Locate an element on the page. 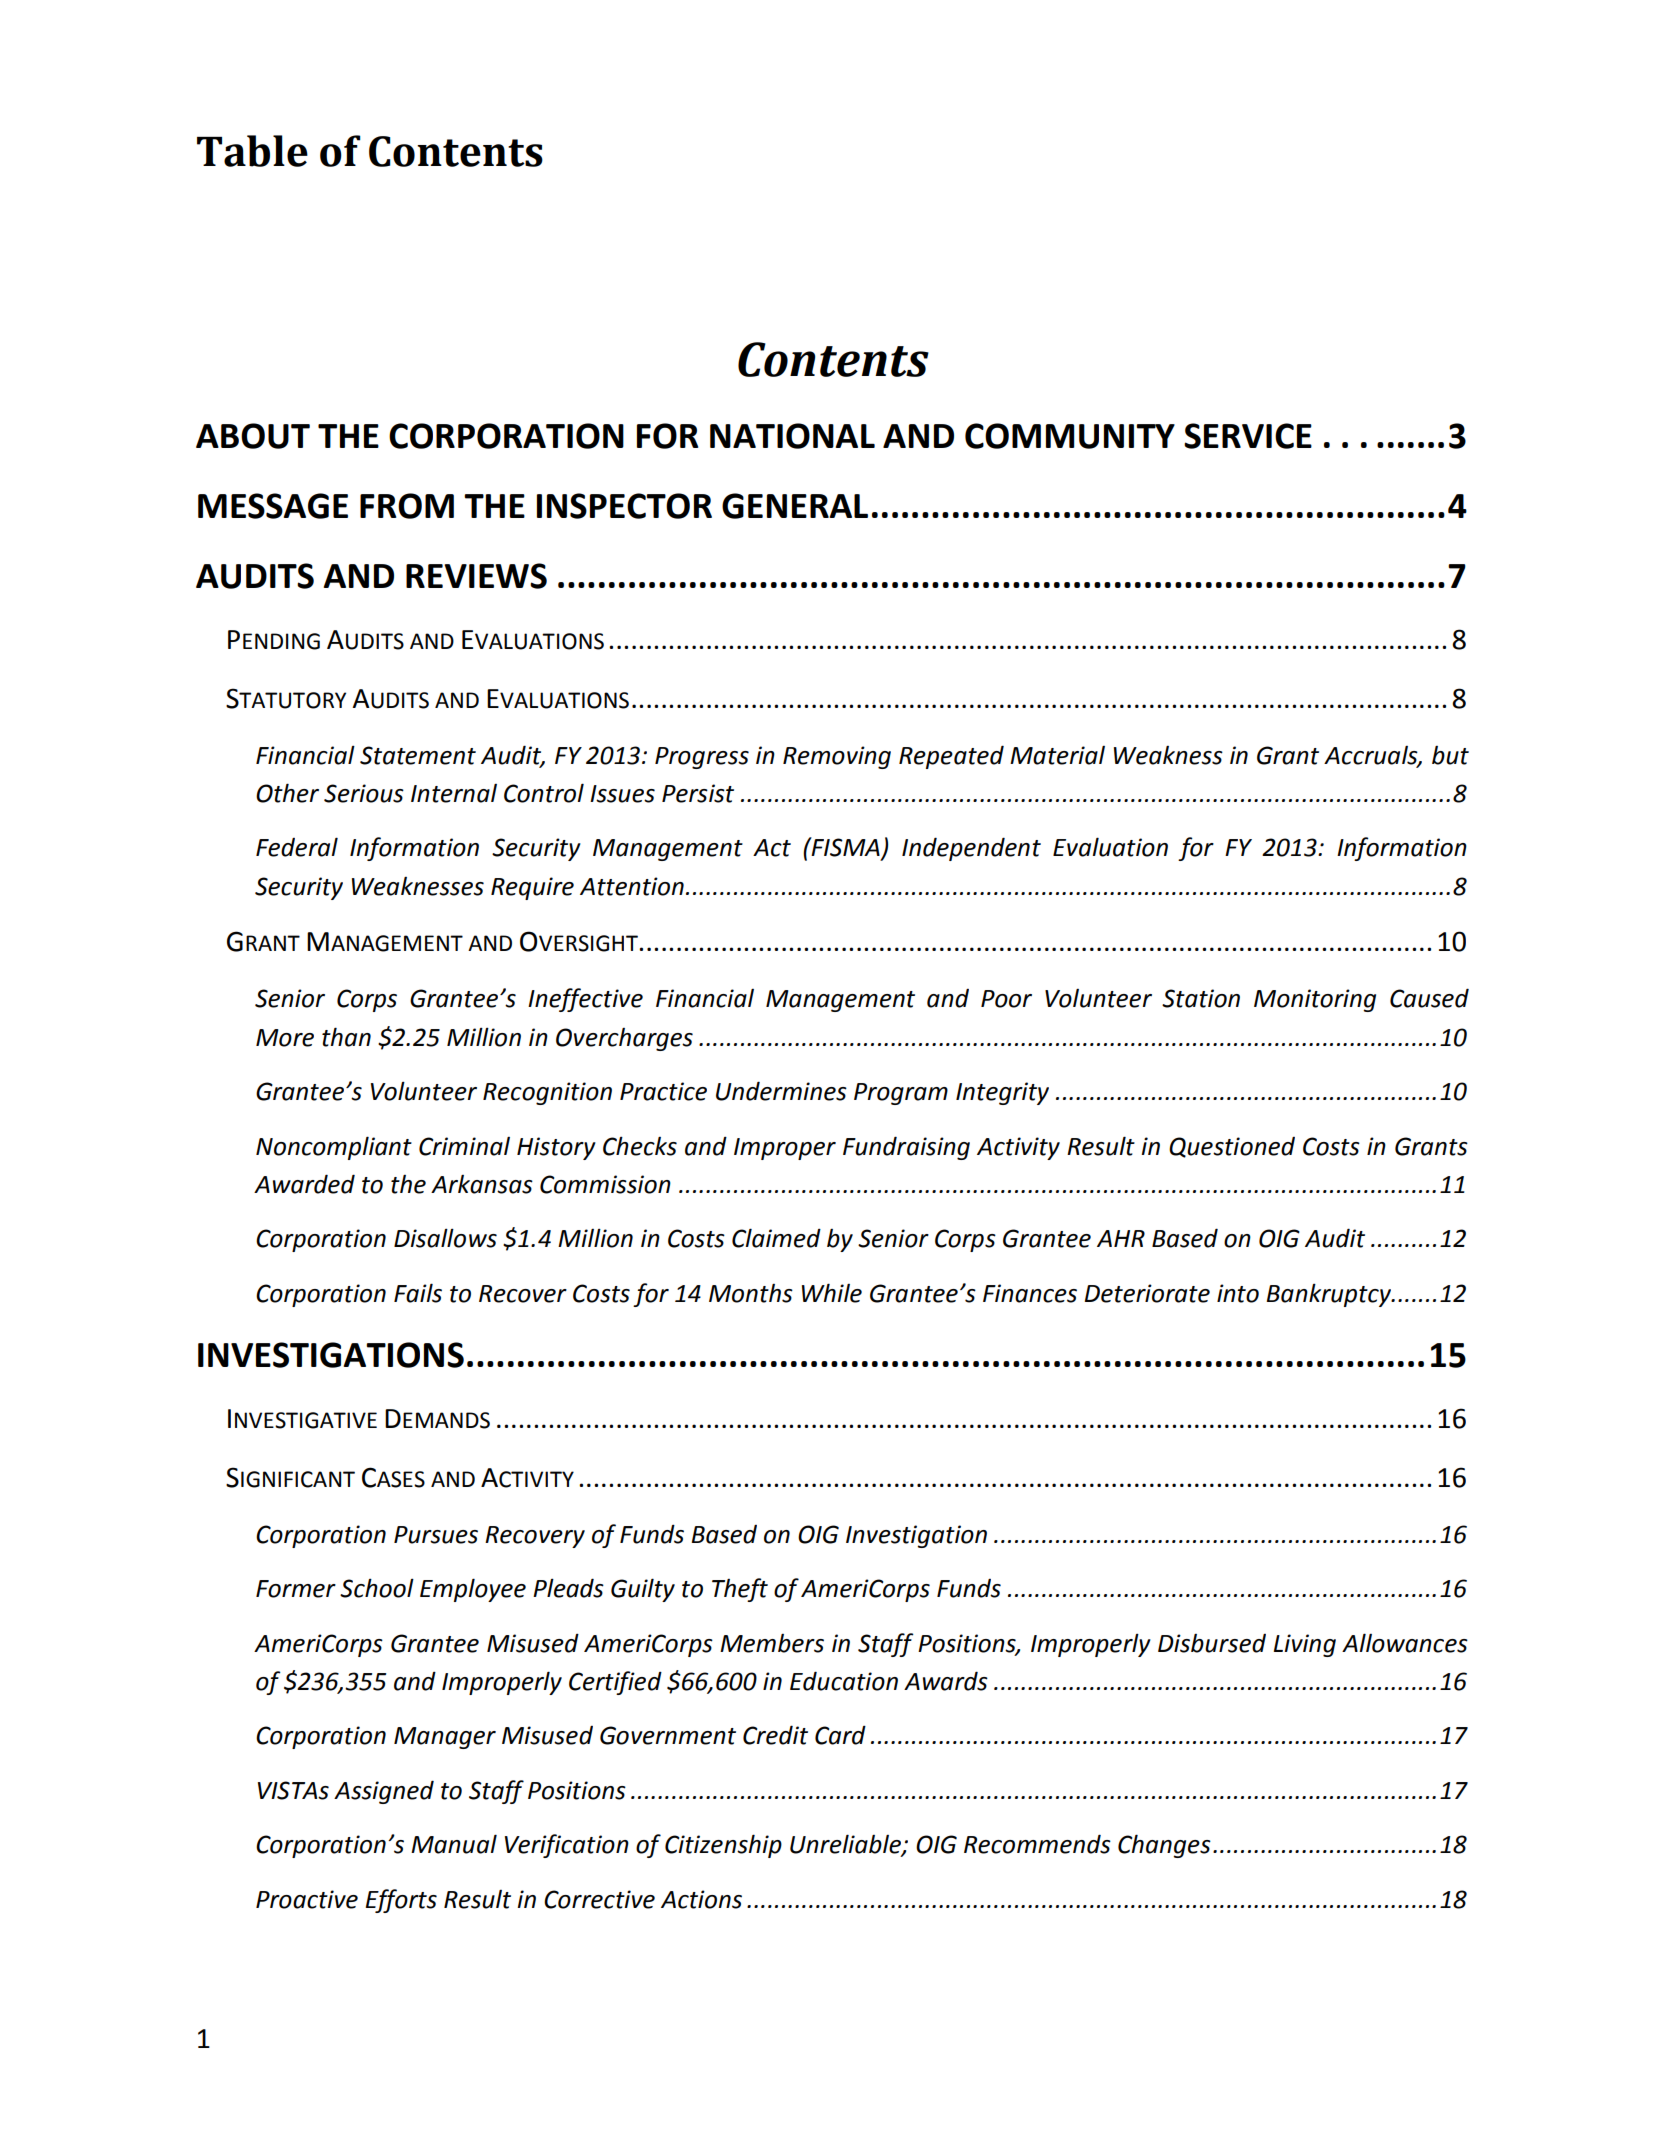 This page has width=1664, height=2154. Program is located at coordinates (901, 1094).
